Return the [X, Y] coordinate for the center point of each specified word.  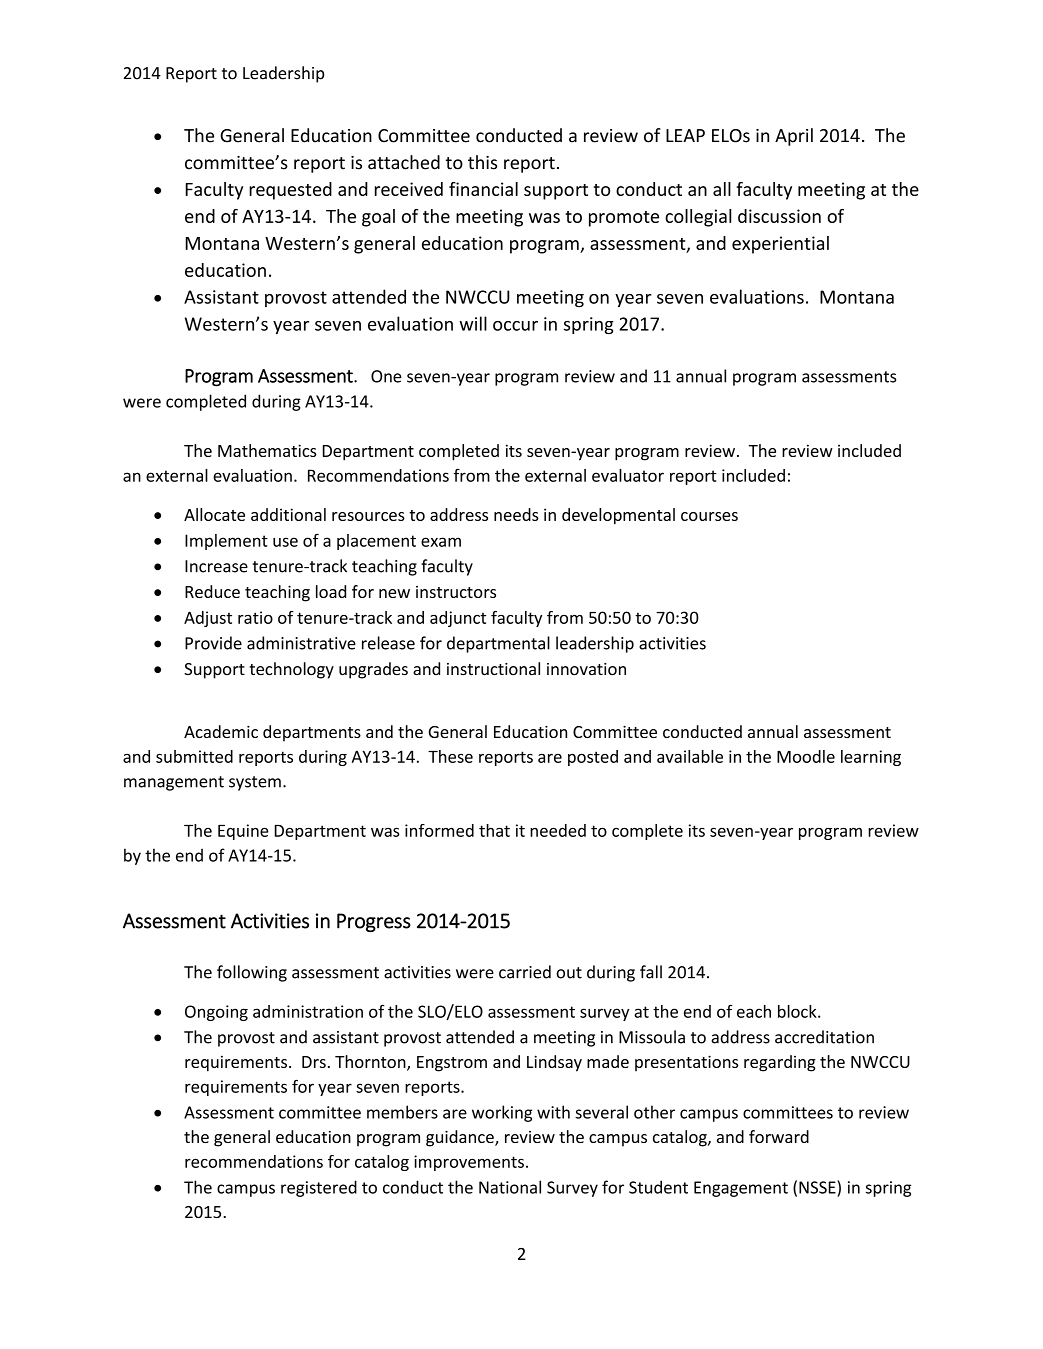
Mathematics [267, 450]
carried [525, 972]
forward [779, 1136]
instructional [493, 669]
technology [291, 670]
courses [709, 516]
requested [290, 191]
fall [651, 972]
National [510, 1187]
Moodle [806, 756]
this [482, 162]
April [794, 137]
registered [319, 1188]
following [252, 973]
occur [515, 326]
